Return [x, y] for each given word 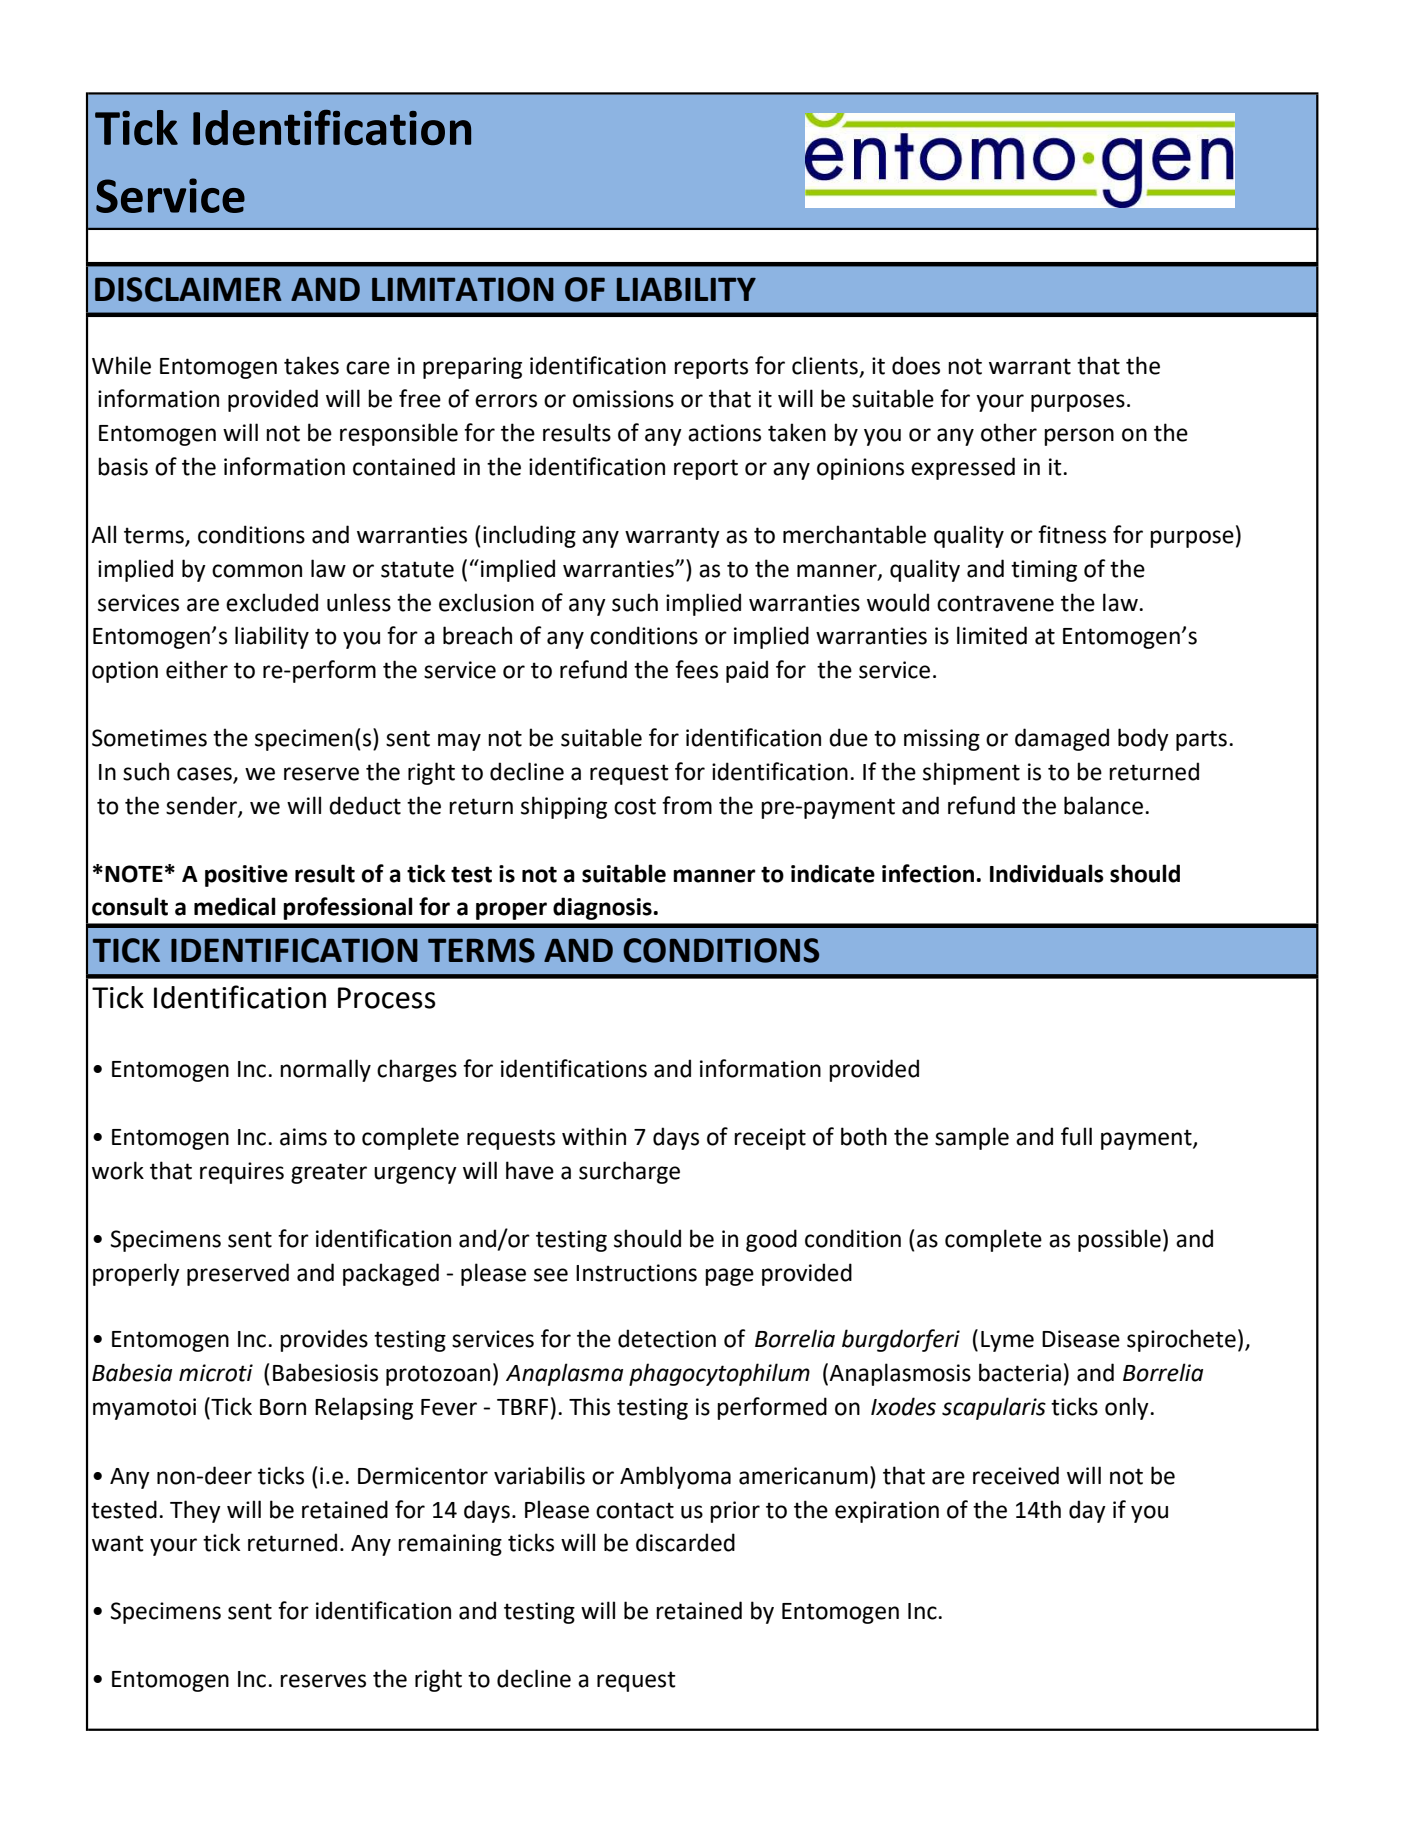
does [916, 365]
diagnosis [603, 908]
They [195, 1511]
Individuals [1047, 873]
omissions [623, 399]
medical [235, 906]
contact [635, 1510]
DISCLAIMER [188, 289]
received [1016, 1475]
